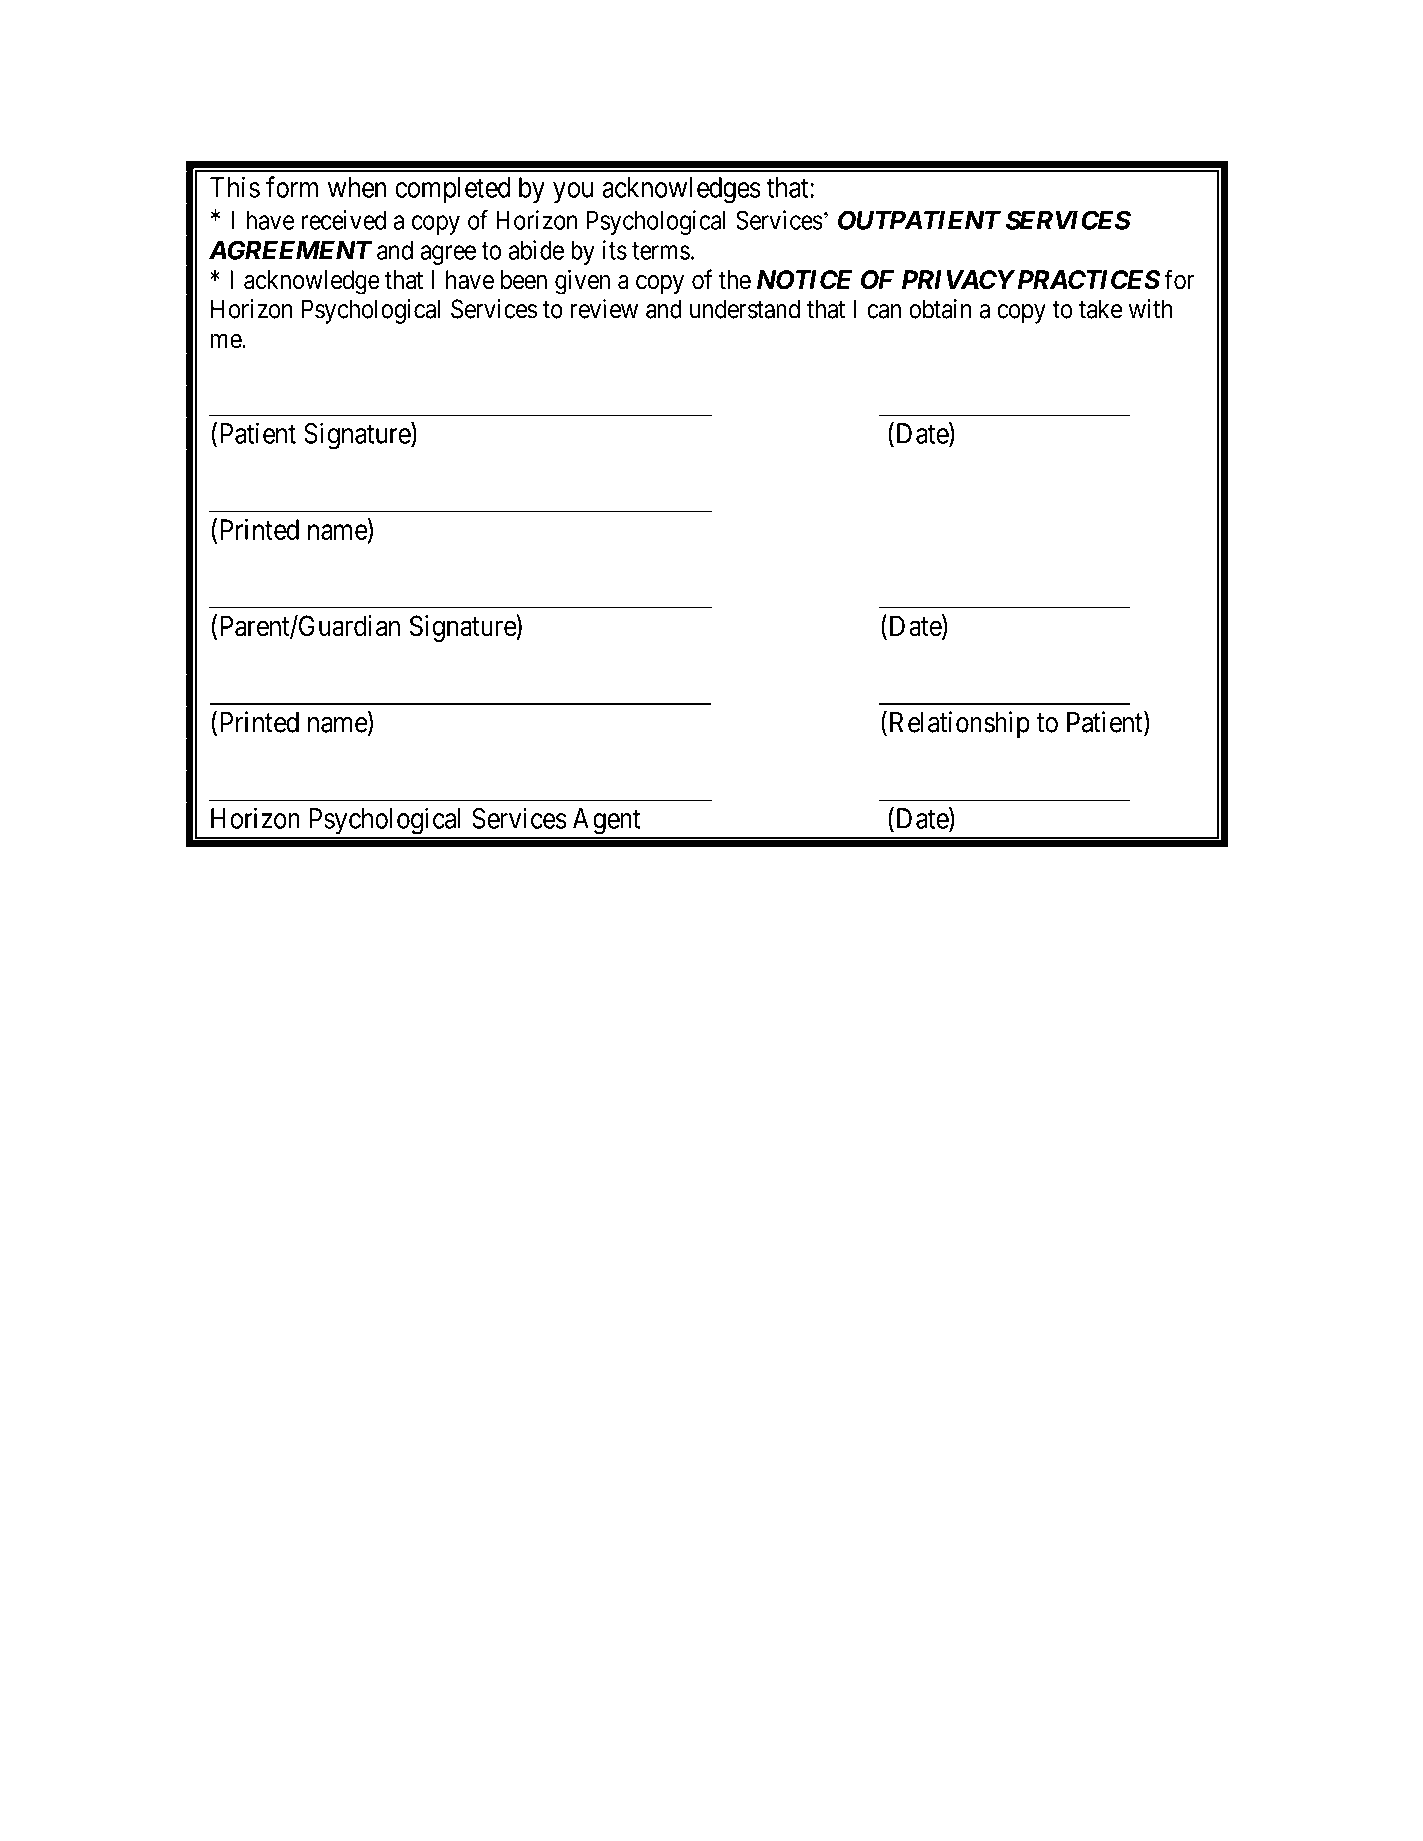  Describe the element at coordinates (582, 282) in the screenshot. I see `given` at that location.
